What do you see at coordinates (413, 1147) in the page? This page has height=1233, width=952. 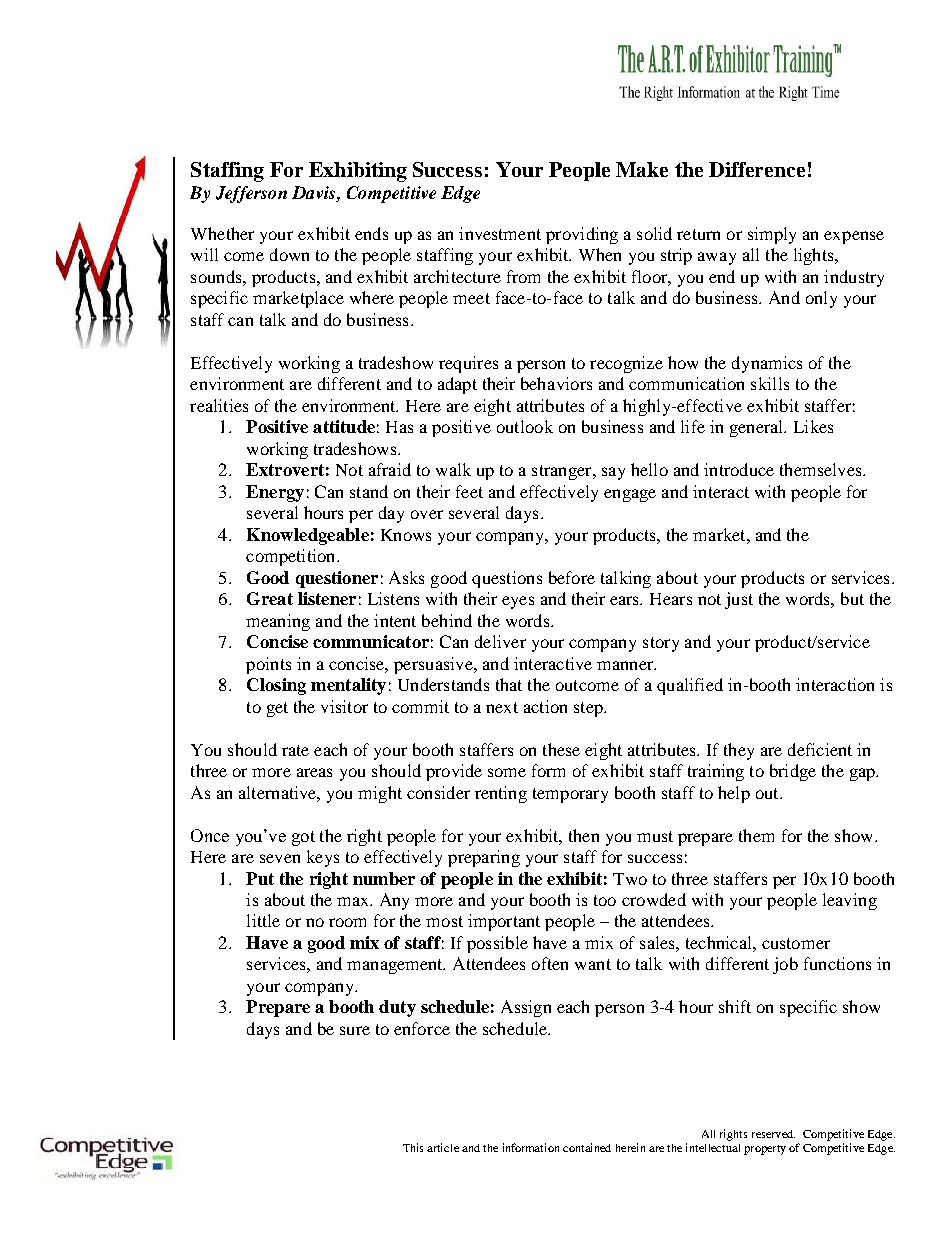 I see `This` at bounding box center [413, 1147].
